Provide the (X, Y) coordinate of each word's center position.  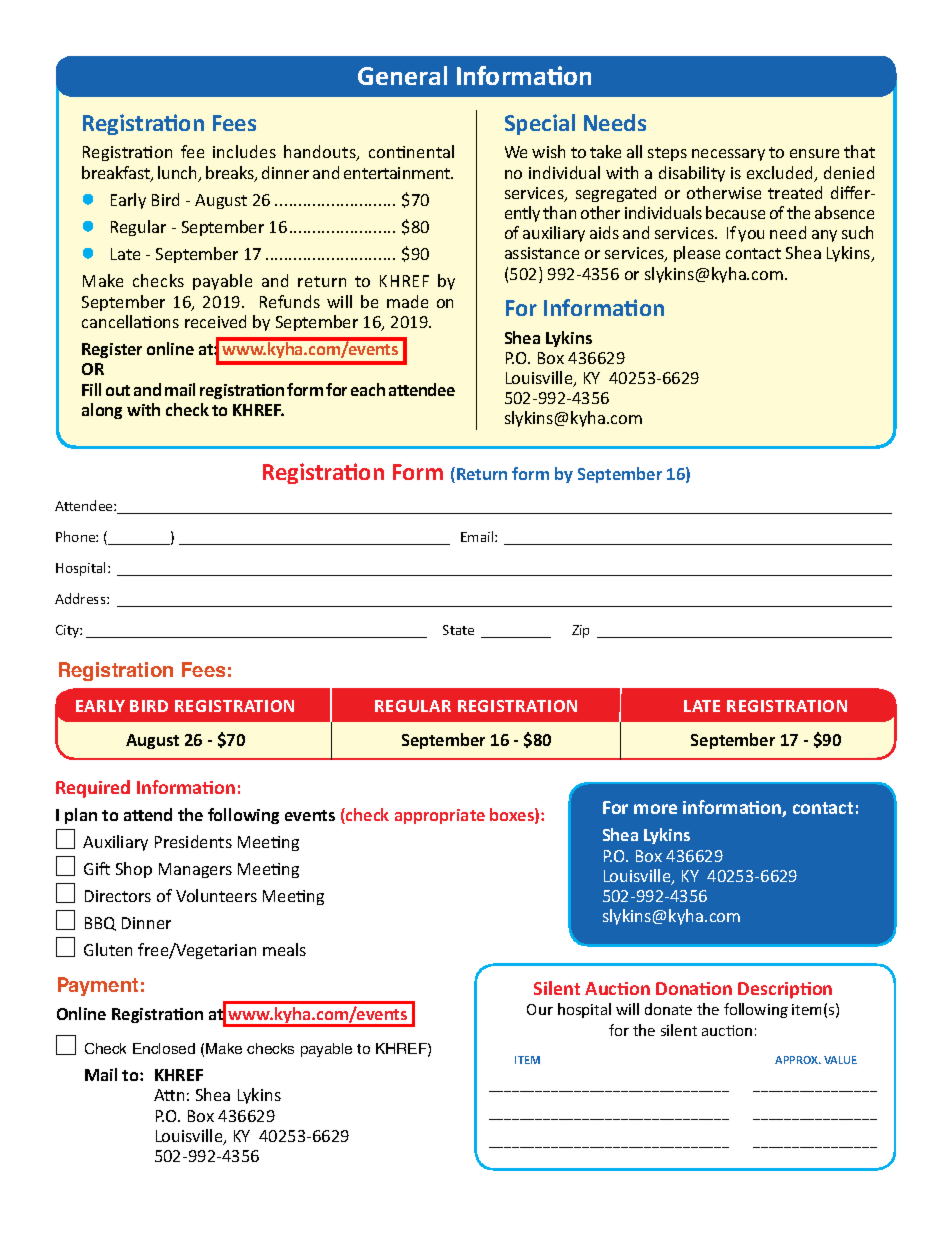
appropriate (440, 816)
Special (540, 124)
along (102, 411)
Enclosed (164, 1048)
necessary (728, 155)
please (697, 254)
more (655, 809)
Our (540, 1009)
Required (93, 789)
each (368, 389)
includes (244, 151)
